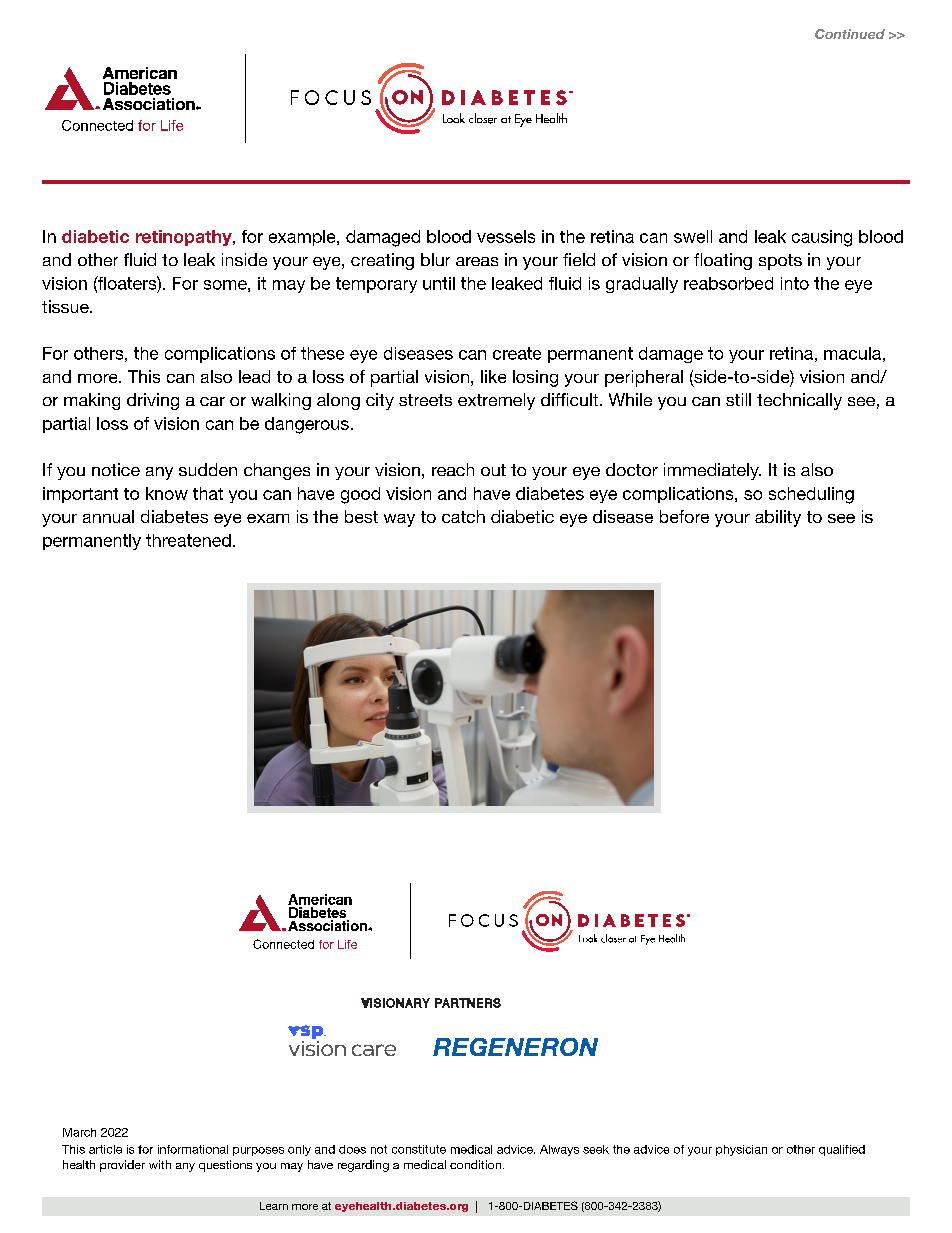  Describe the element at coordinates (506, 236) in the screenshot. I see `vessels` at that location.
